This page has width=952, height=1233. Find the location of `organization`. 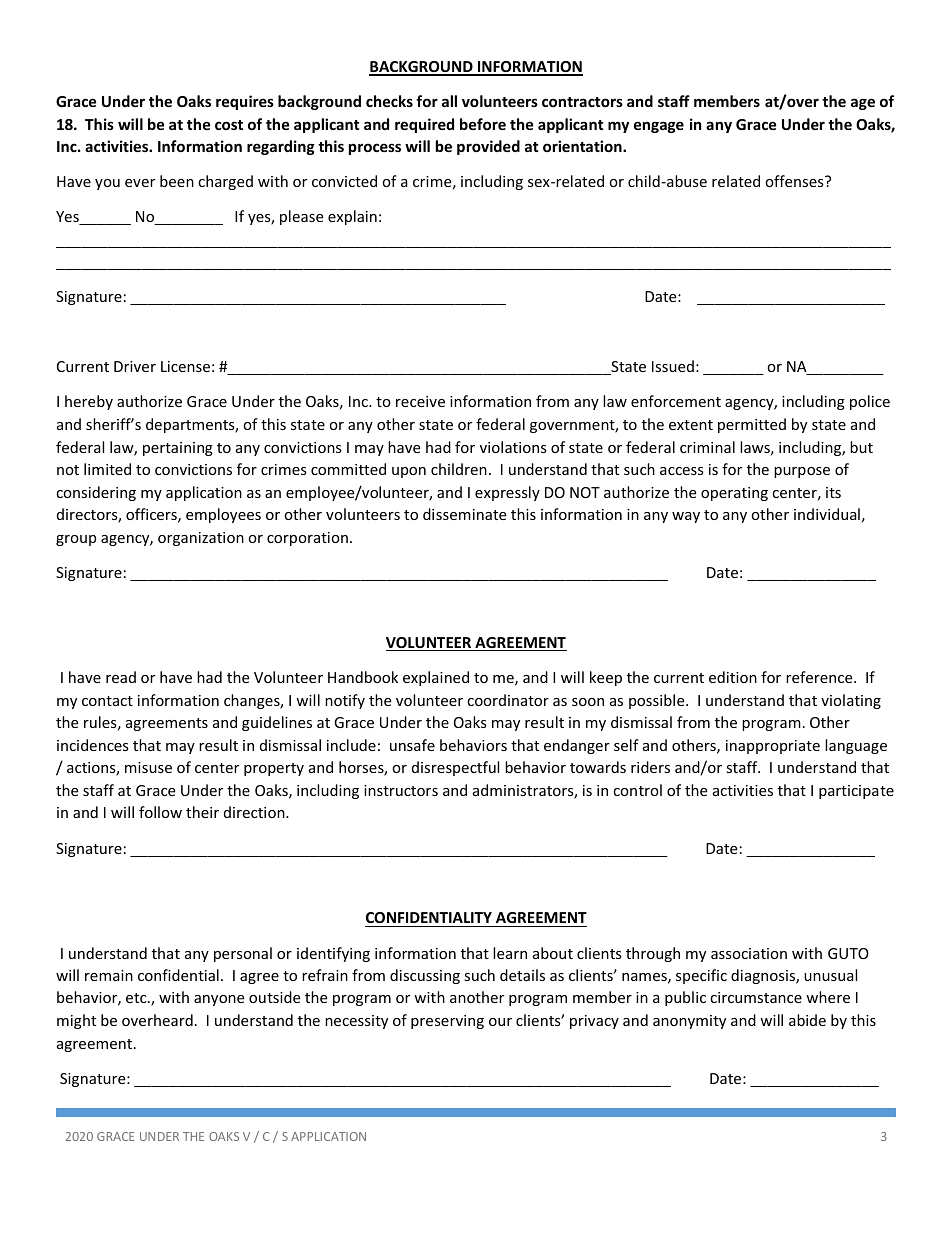

organization is located at coordinates (201, 539).
